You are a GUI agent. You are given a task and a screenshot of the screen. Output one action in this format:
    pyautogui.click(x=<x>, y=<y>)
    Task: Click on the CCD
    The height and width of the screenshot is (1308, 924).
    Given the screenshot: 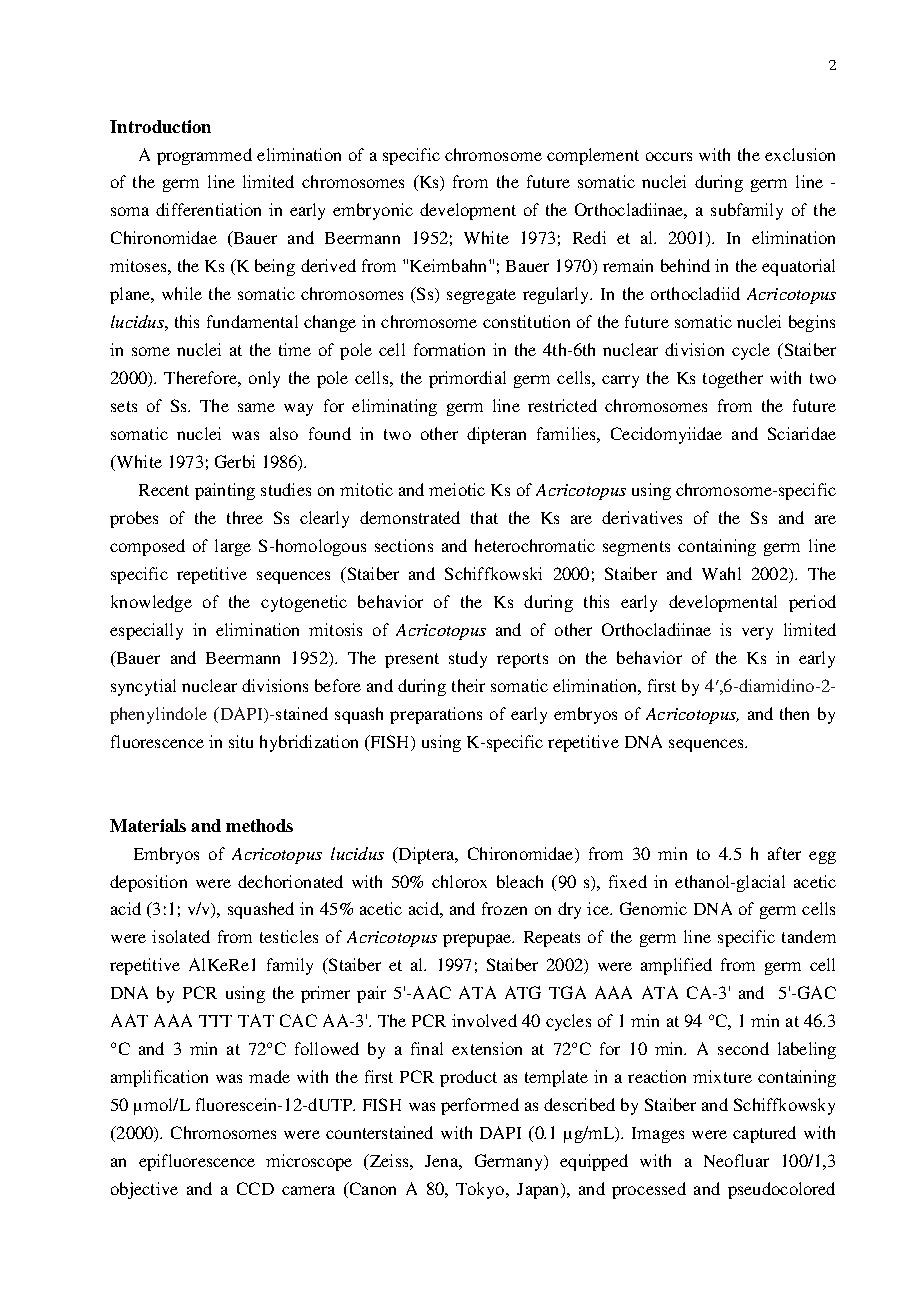 What is the action you would take?
    pyautogui.click(x=255, y=1188)
